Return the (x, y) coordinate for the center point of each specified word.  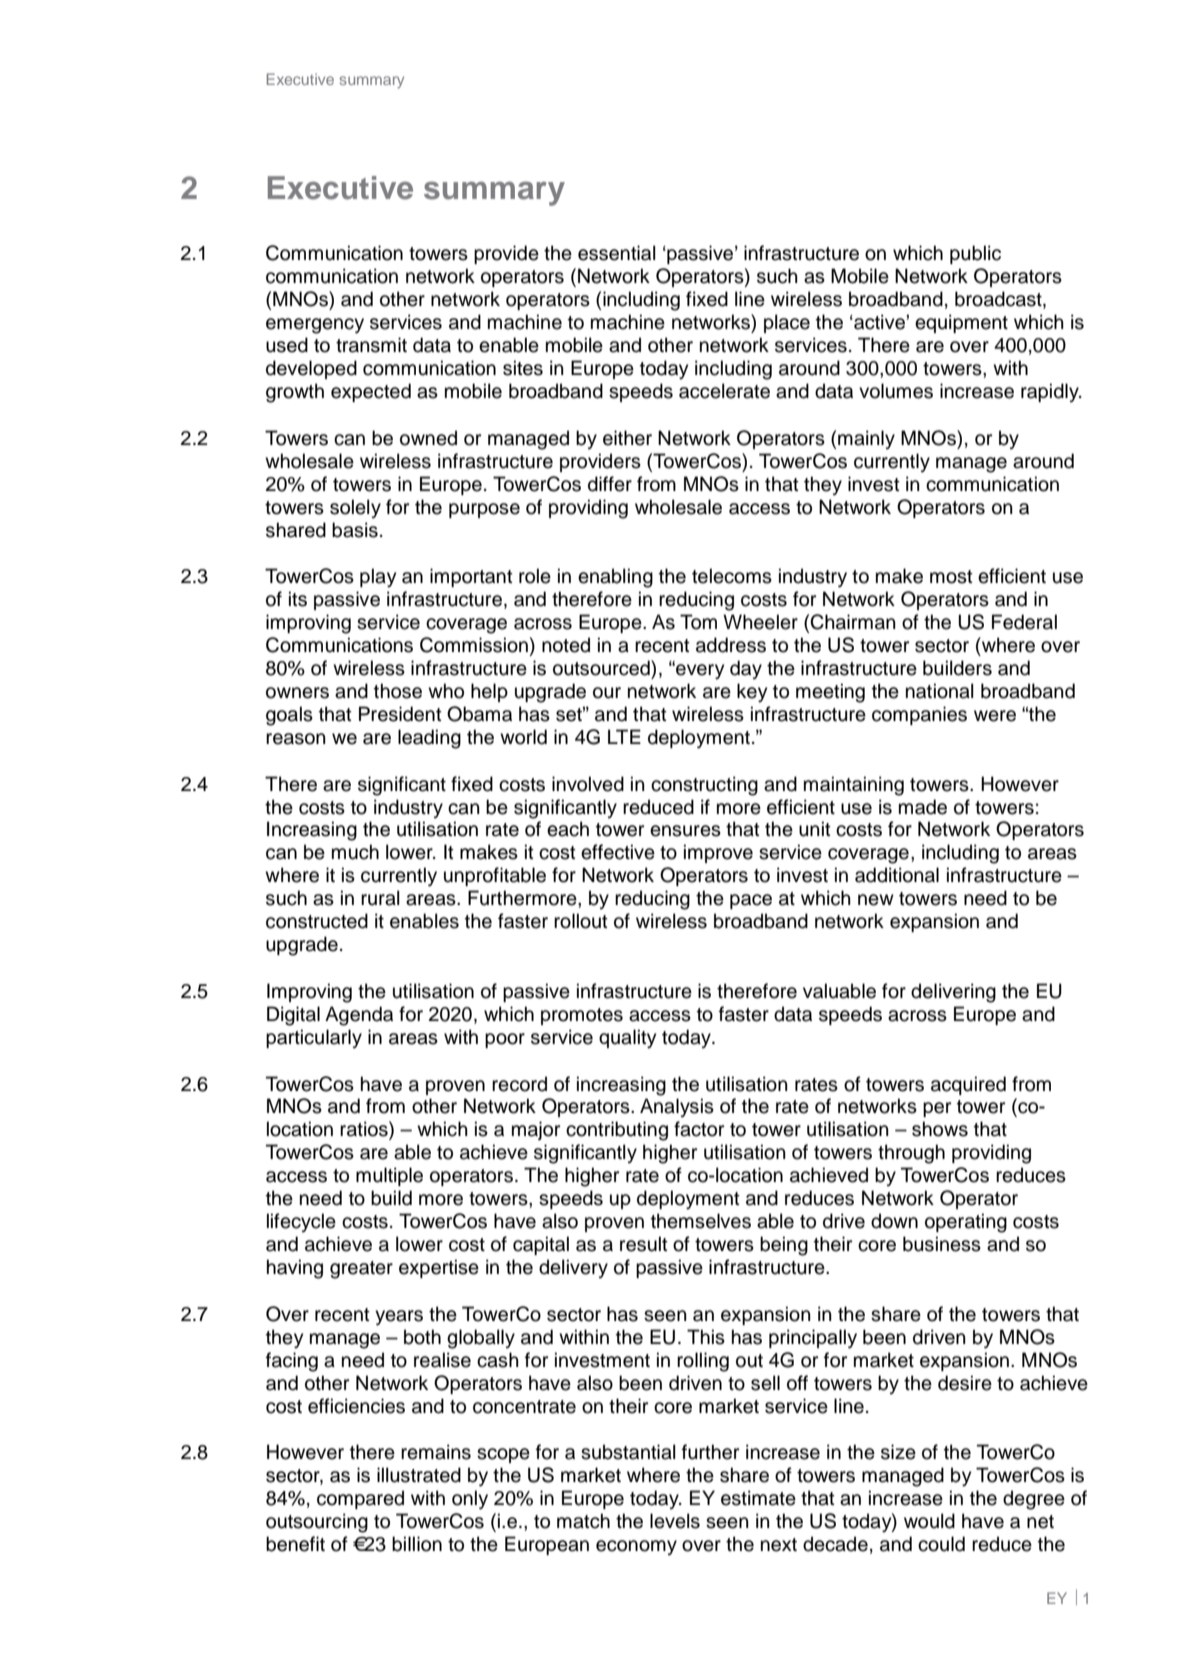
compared (360, 1499)
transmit (371, 345)
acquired (968, 1085)
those (398, 691)
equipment (961, 323)
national (940, 691)
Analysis (677, 1107)
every (699, 671)
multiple (389, 1176)
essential (617, 253)
